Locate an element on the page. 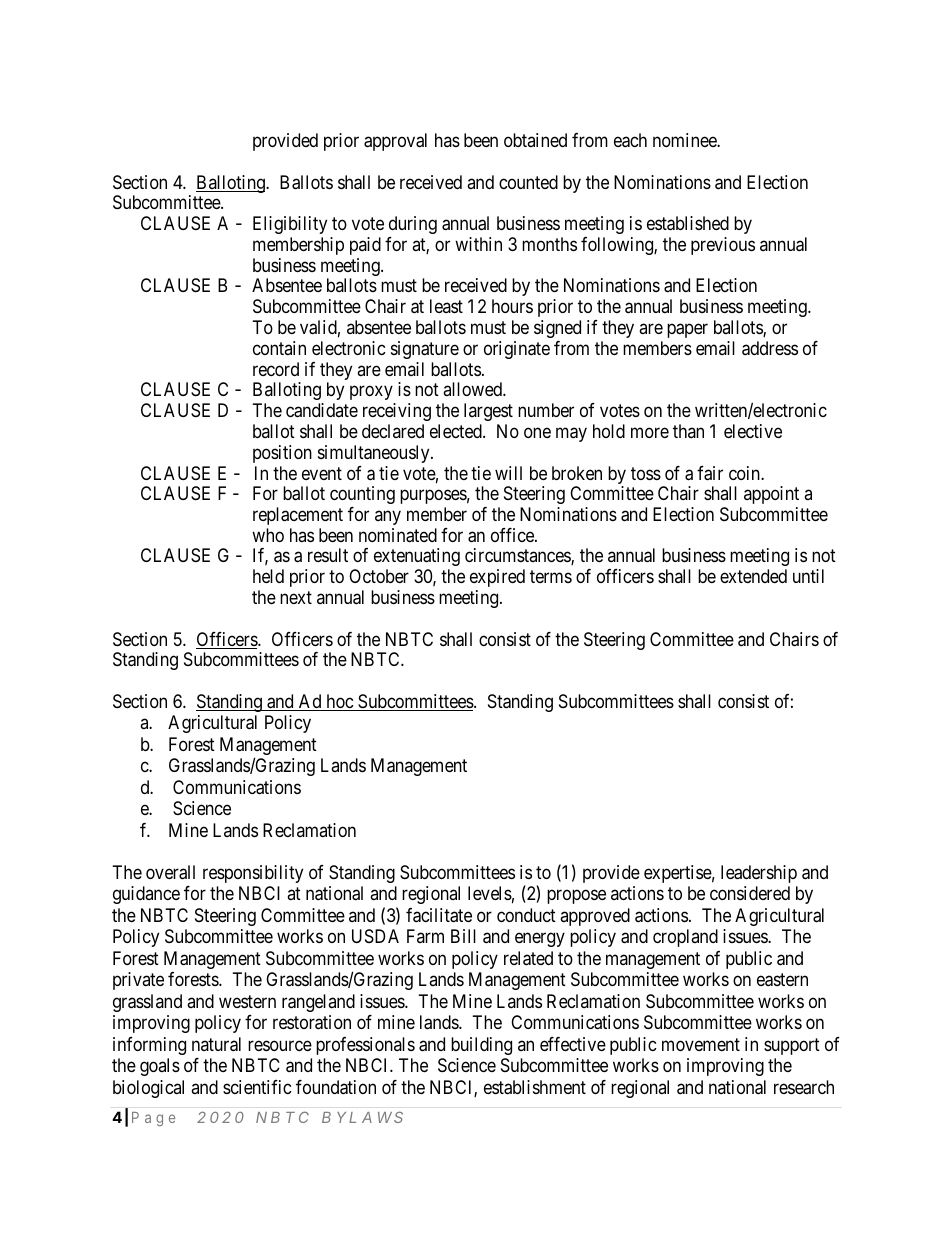 This document has width=952, height=1233. expired is located at coordinates (497, 578).
